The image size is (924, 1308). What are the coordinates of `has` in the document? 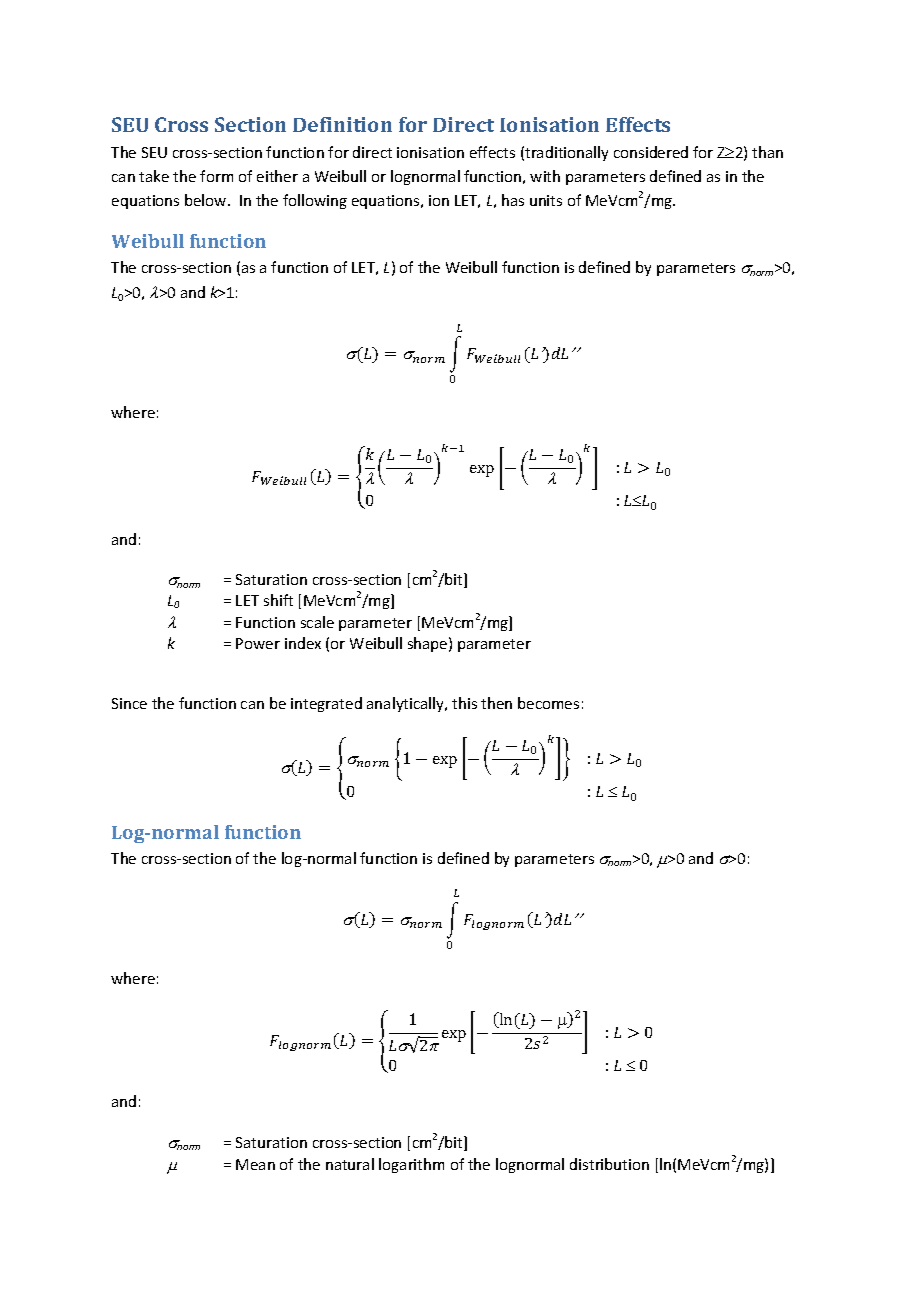 It's located at (513, 200).
